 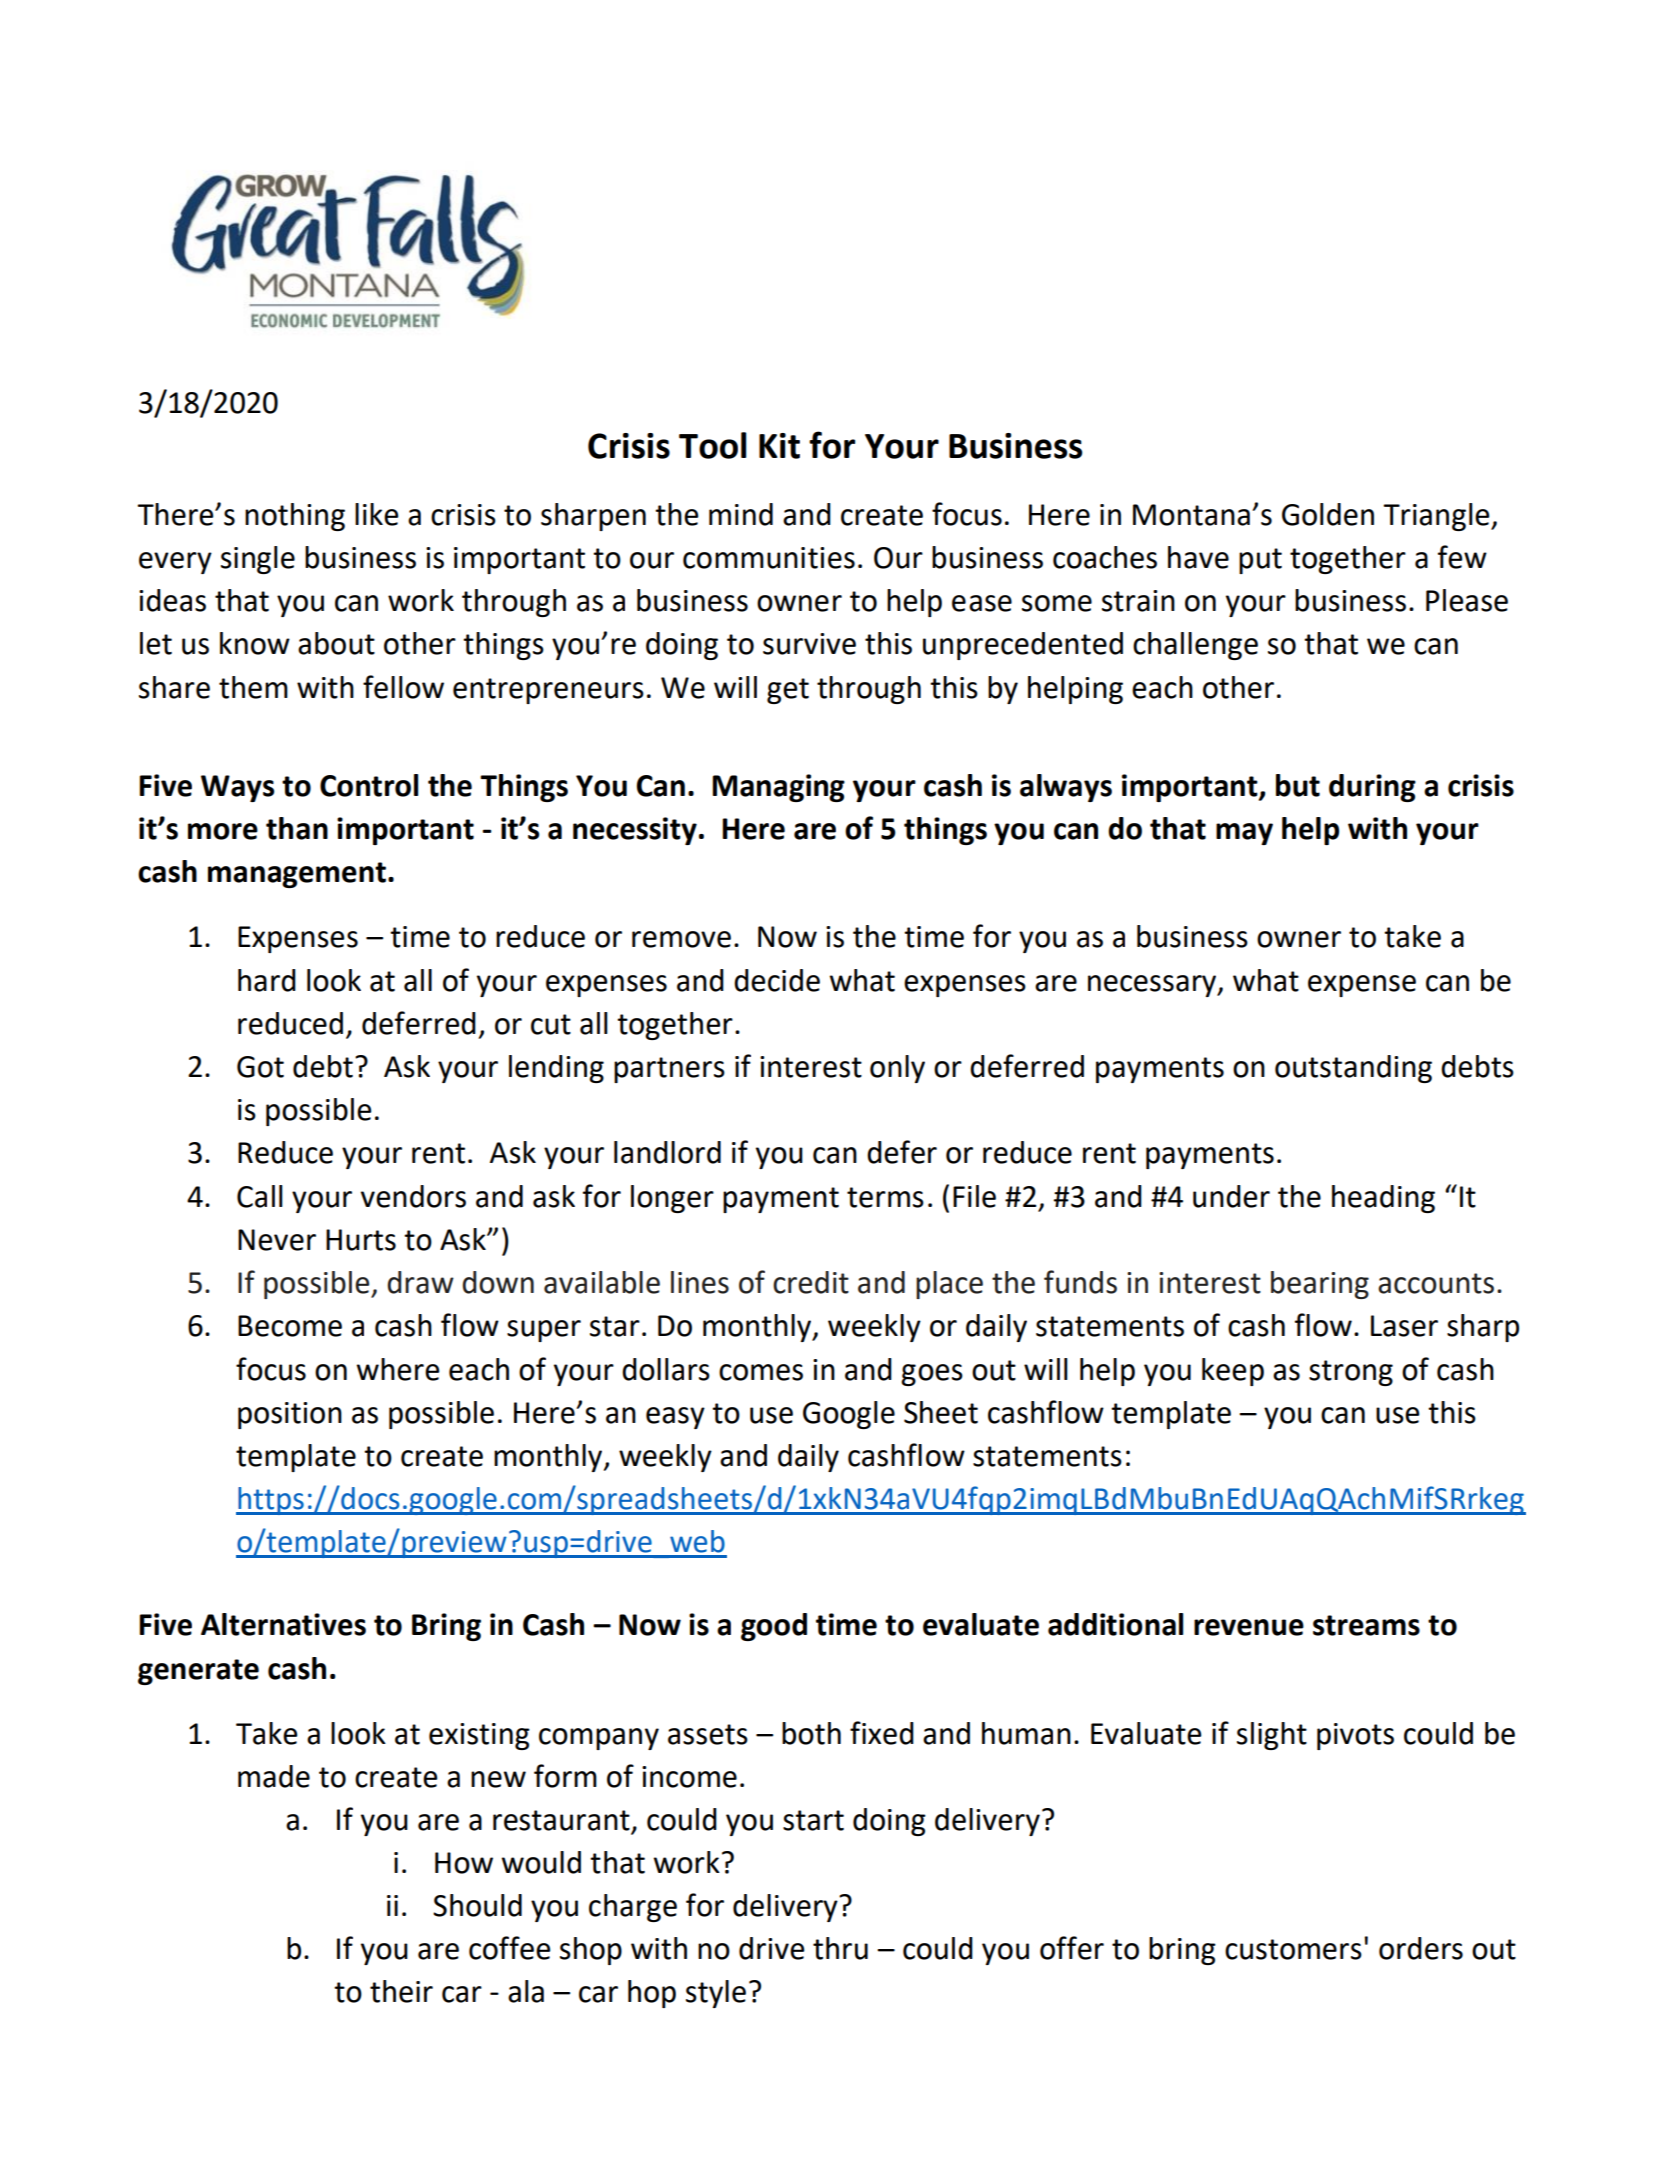 I want to click on hard, so click(x=267, y=980).
